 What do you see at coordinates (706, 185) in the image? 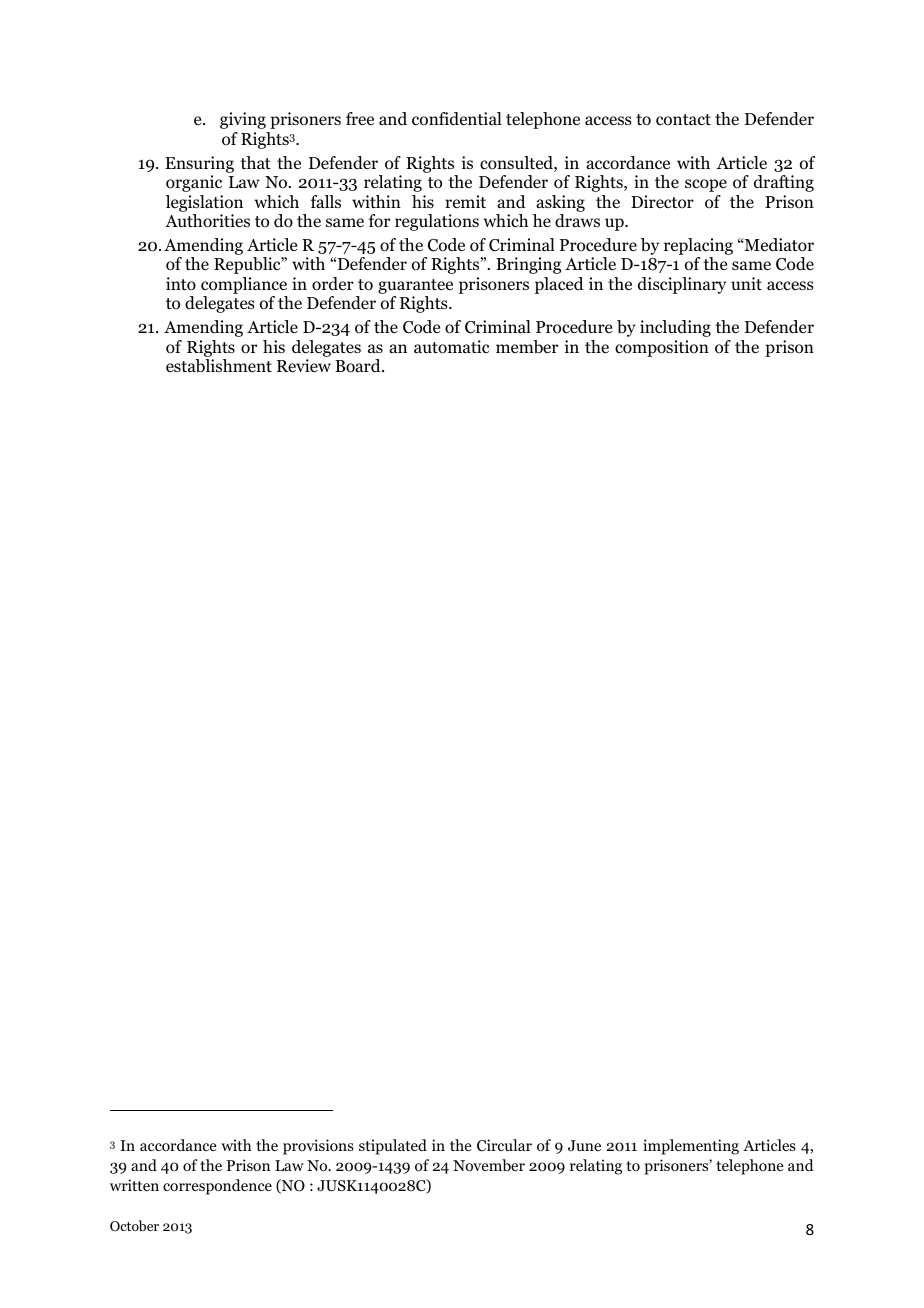
I see `scope` at bounding box center [706, 185].
